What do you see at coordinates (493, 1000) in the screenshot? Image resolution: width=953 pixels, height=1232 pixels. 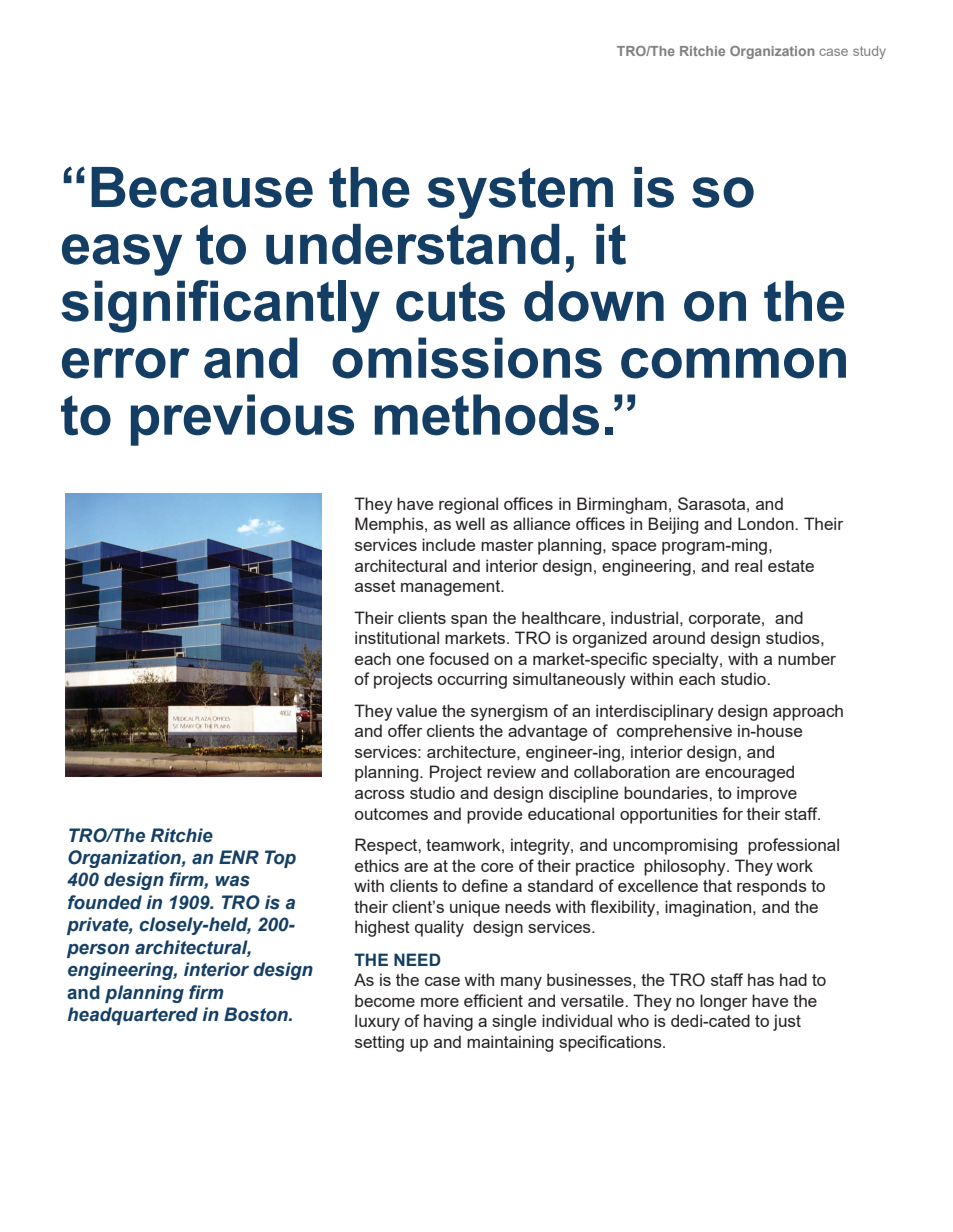 I see `efficient` at bounding box center [493, 1000].
